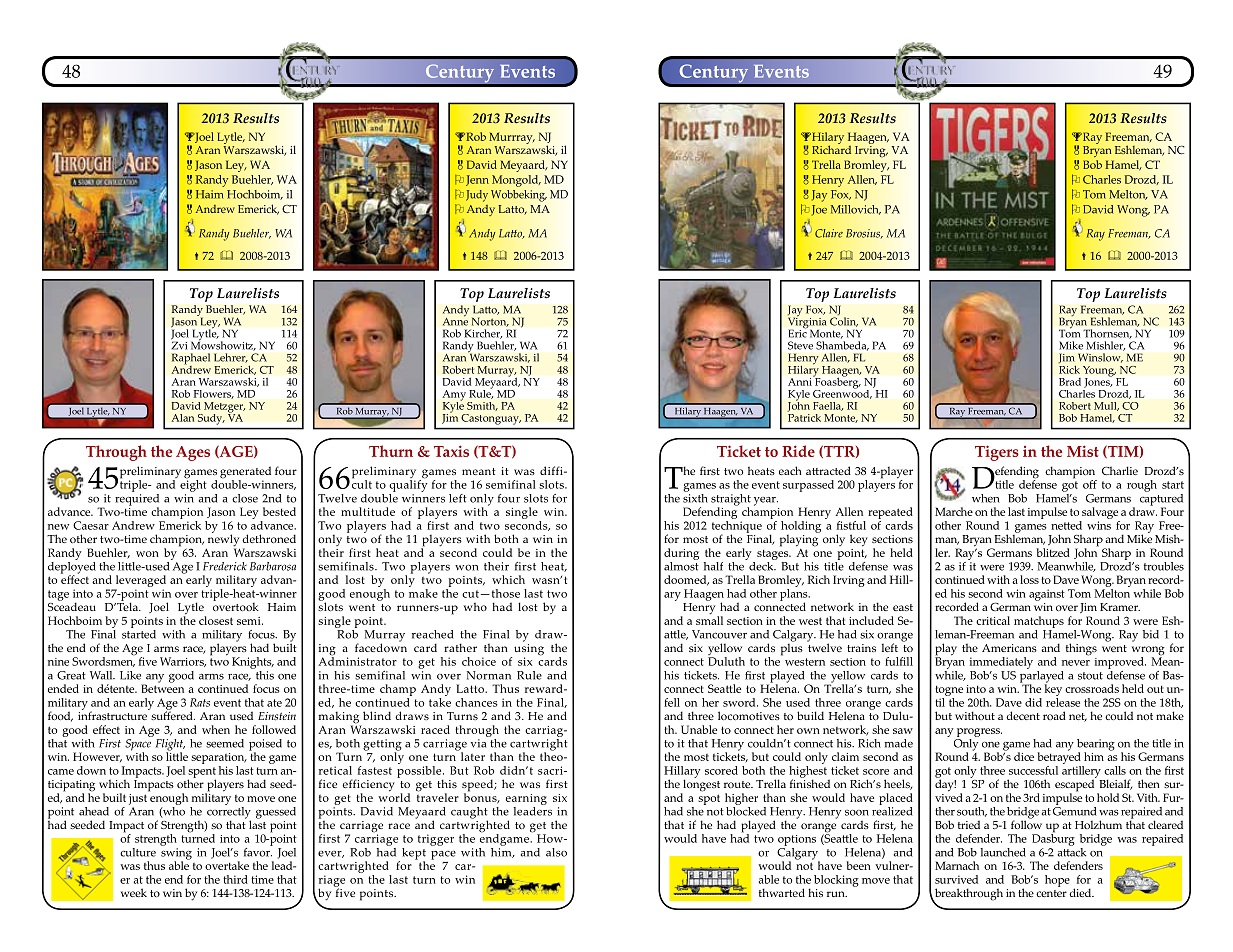  What do you see at coordinates (235, 879) in the page?
I see `third` at bounding box center [235, 879].
